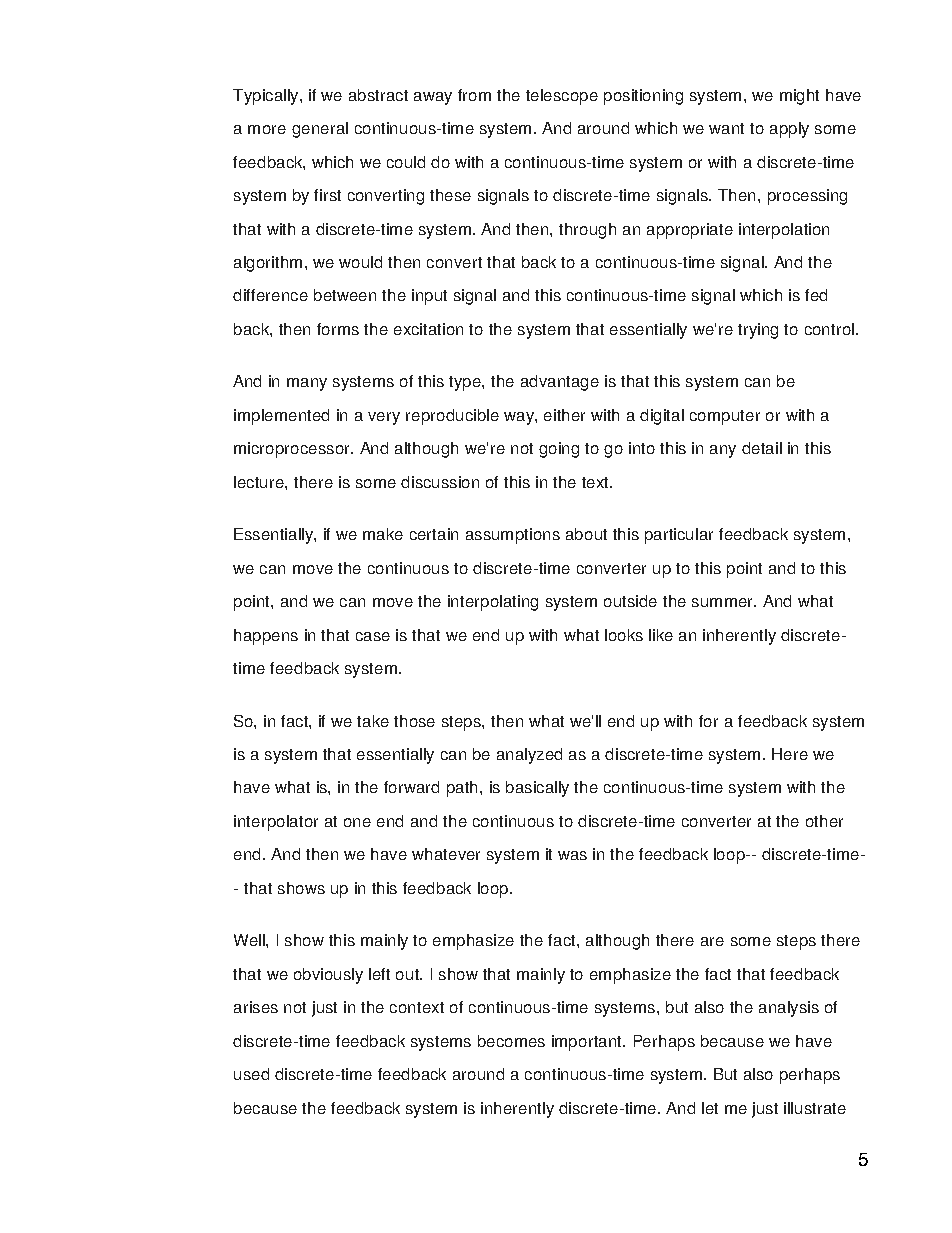  I want to click on trying, so click(758, 331).
